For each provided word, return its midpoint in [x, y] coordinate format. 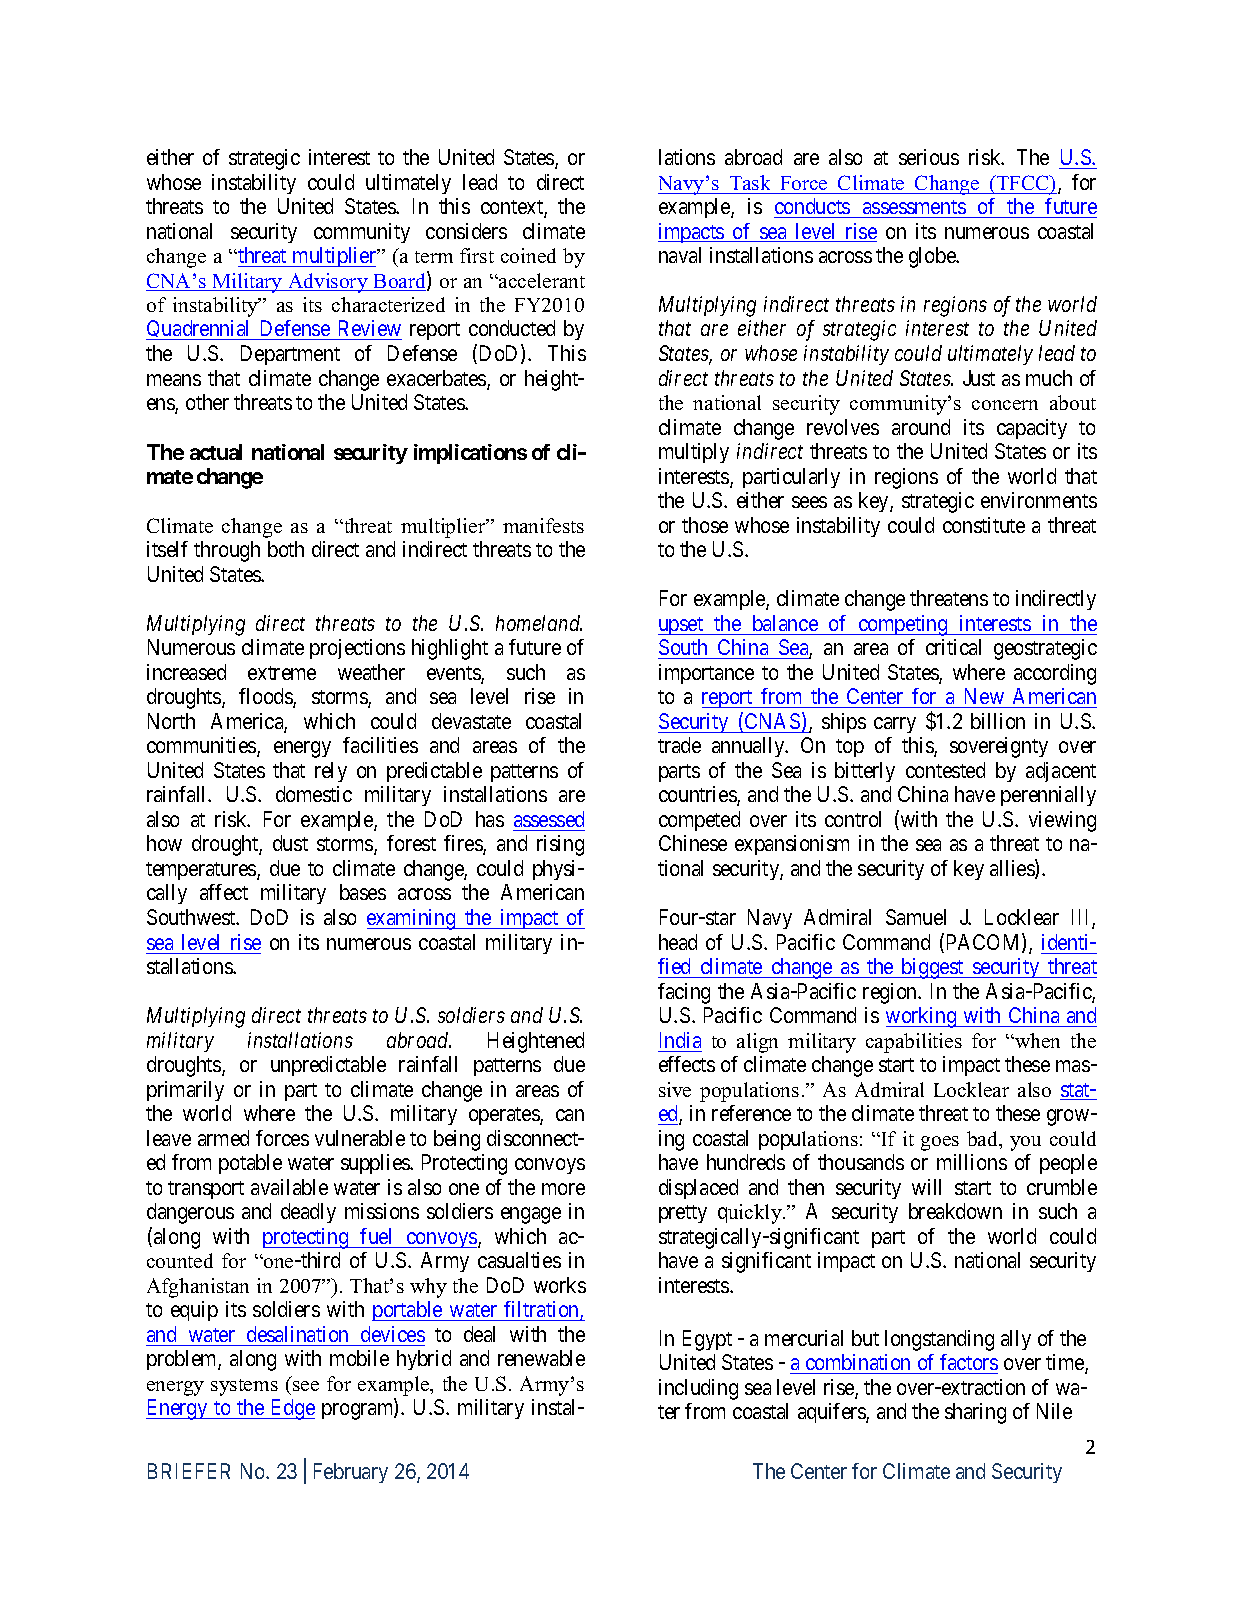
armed [223, 1138]
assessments [914, 207]
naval [680, 255]
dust [290, 843]
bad [984, 1140]
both [286, 549]
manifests [543, 525]
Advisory [328, 283]
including [698, 1389]
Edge [292, 1409]
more [563, 1189]
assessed [549, 819]
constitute [984, 525]
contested [945, 770]
